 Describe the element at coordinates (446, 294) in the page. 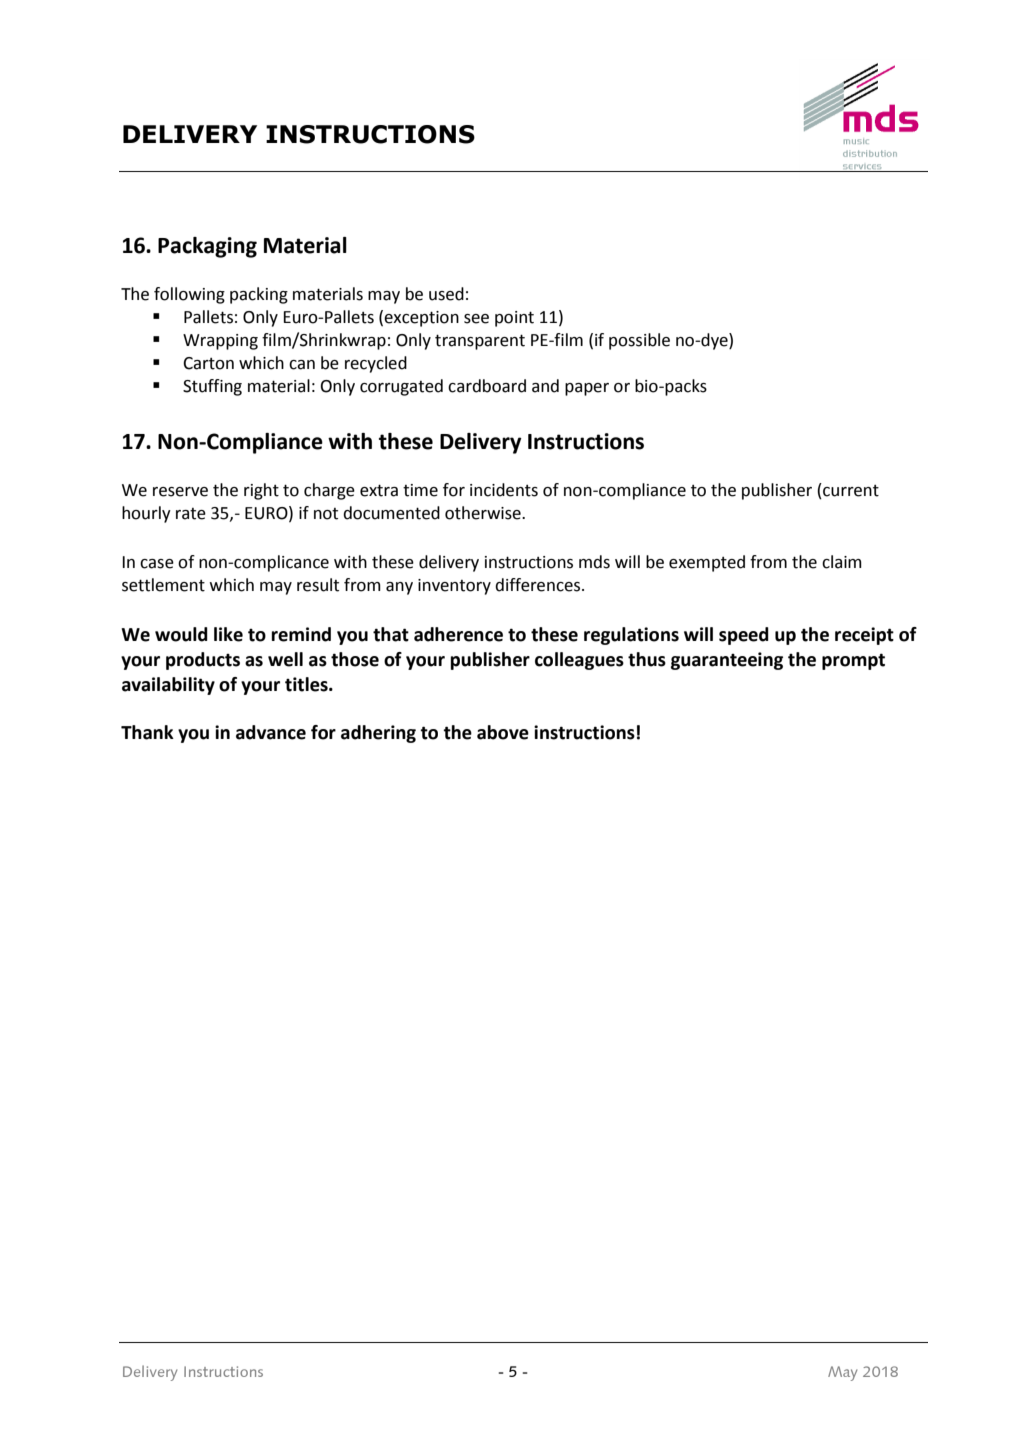

I see `used` at that location.
